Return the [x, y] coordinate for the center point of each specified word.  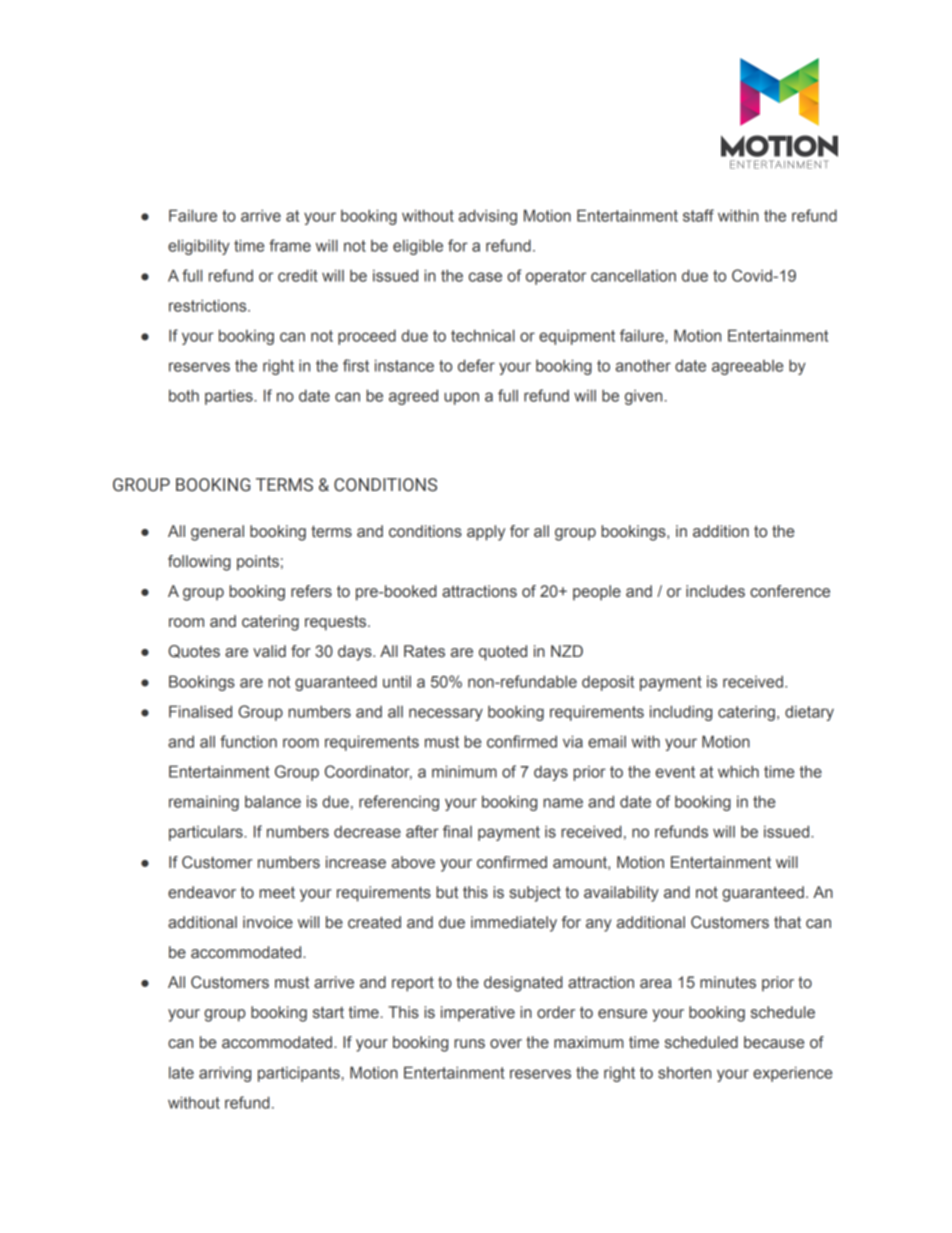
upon [461, 398]
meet [277, 893]
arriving [225, 1074]
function [248, 741]
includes [715, 591]
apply [486, 533]
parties [230, 397]
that [787, 922]
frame [290, 245]
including [681, 713]
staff [698, 215]
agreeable [747, 367]
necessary [446, 714]
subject [535, 894]
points [258, 563]
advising [488, 217]
